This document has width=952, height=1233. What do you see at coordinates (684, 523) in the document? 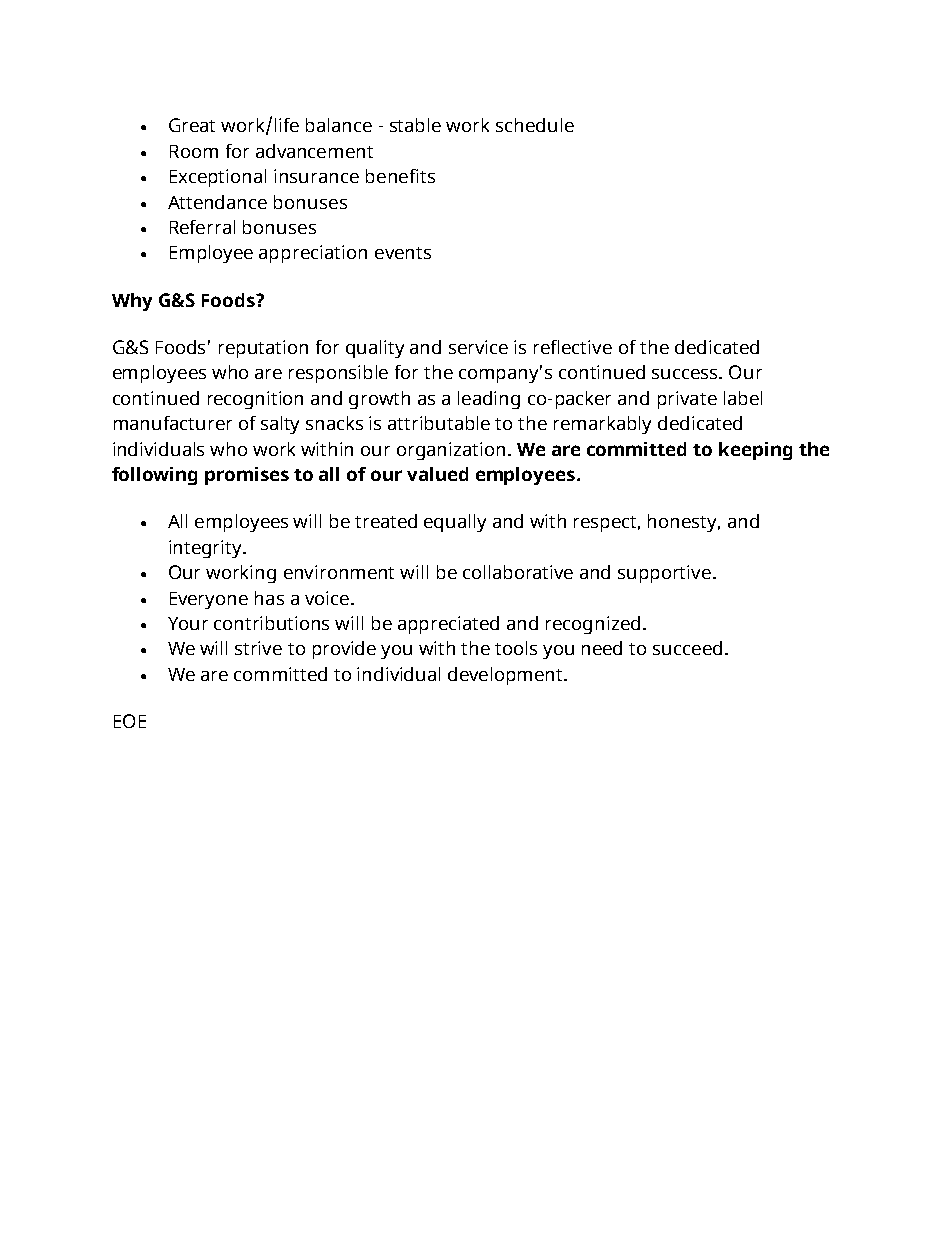
I see `honesty` at bounding box center [684, 523].
